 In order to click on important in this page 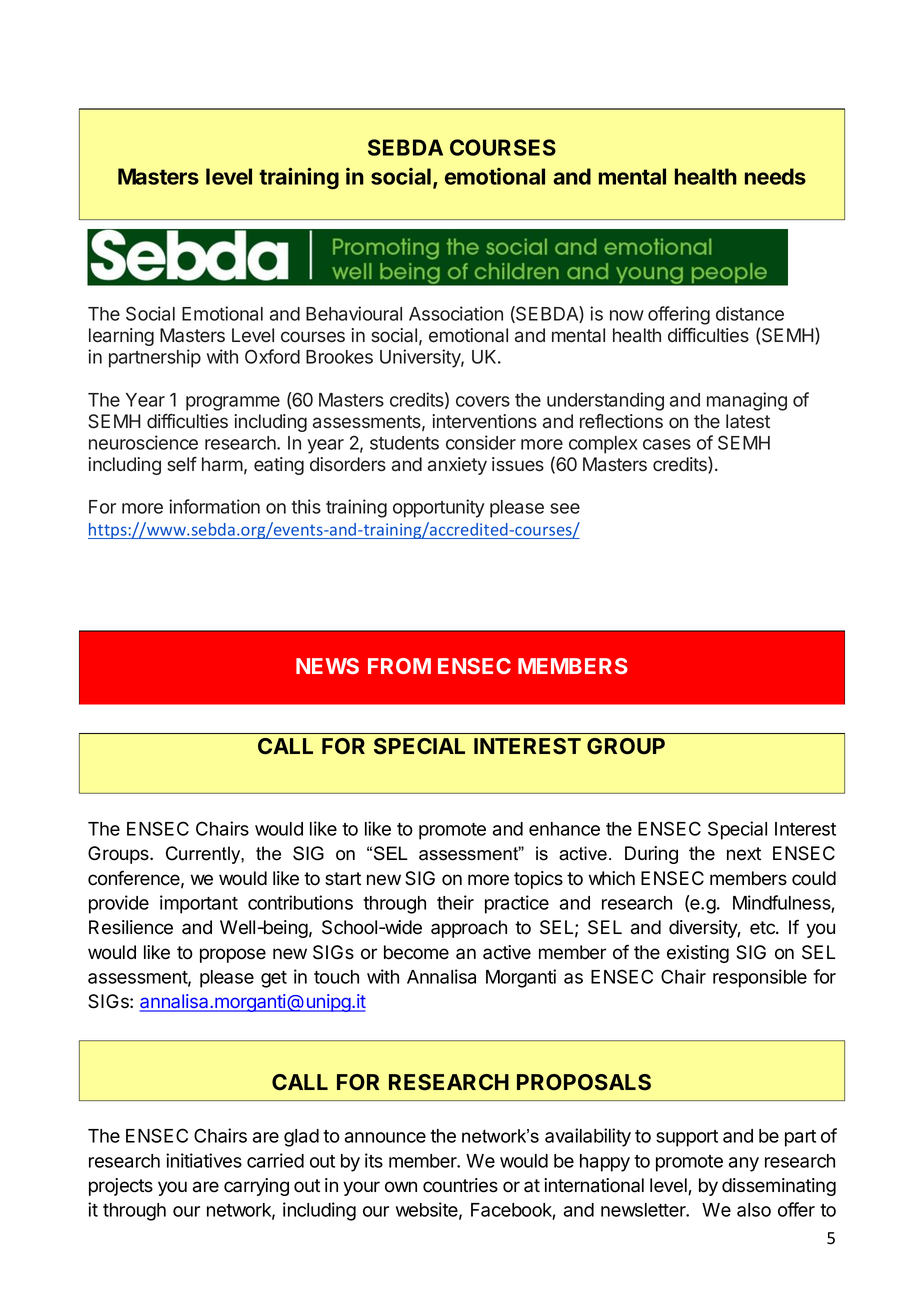, I will do `click(199, 904)`.
